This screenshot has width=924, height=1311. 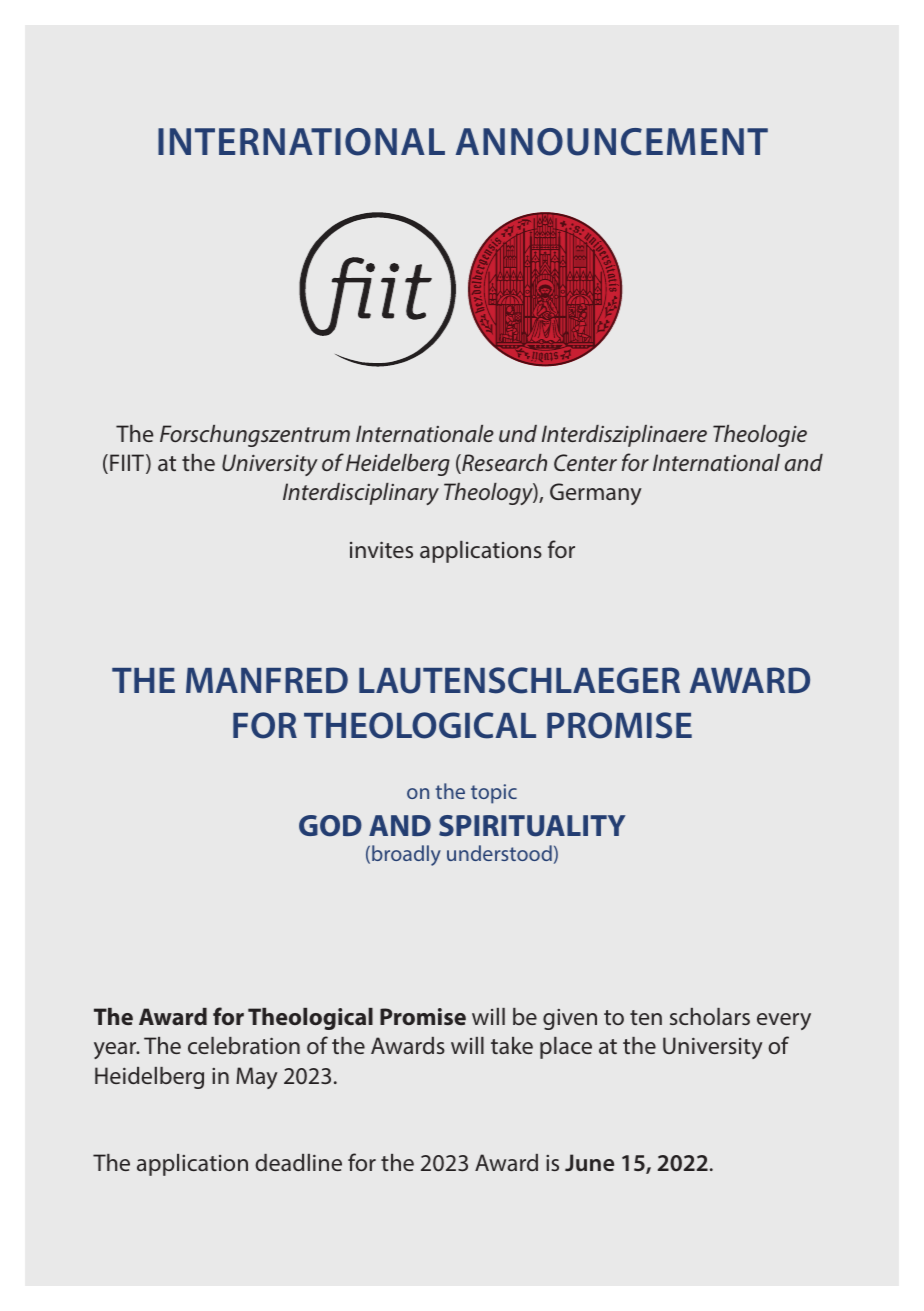 What do you see at coordinates (596, 494) in the screenshot?
I see `Germany` at bounding box center [596, 494].
